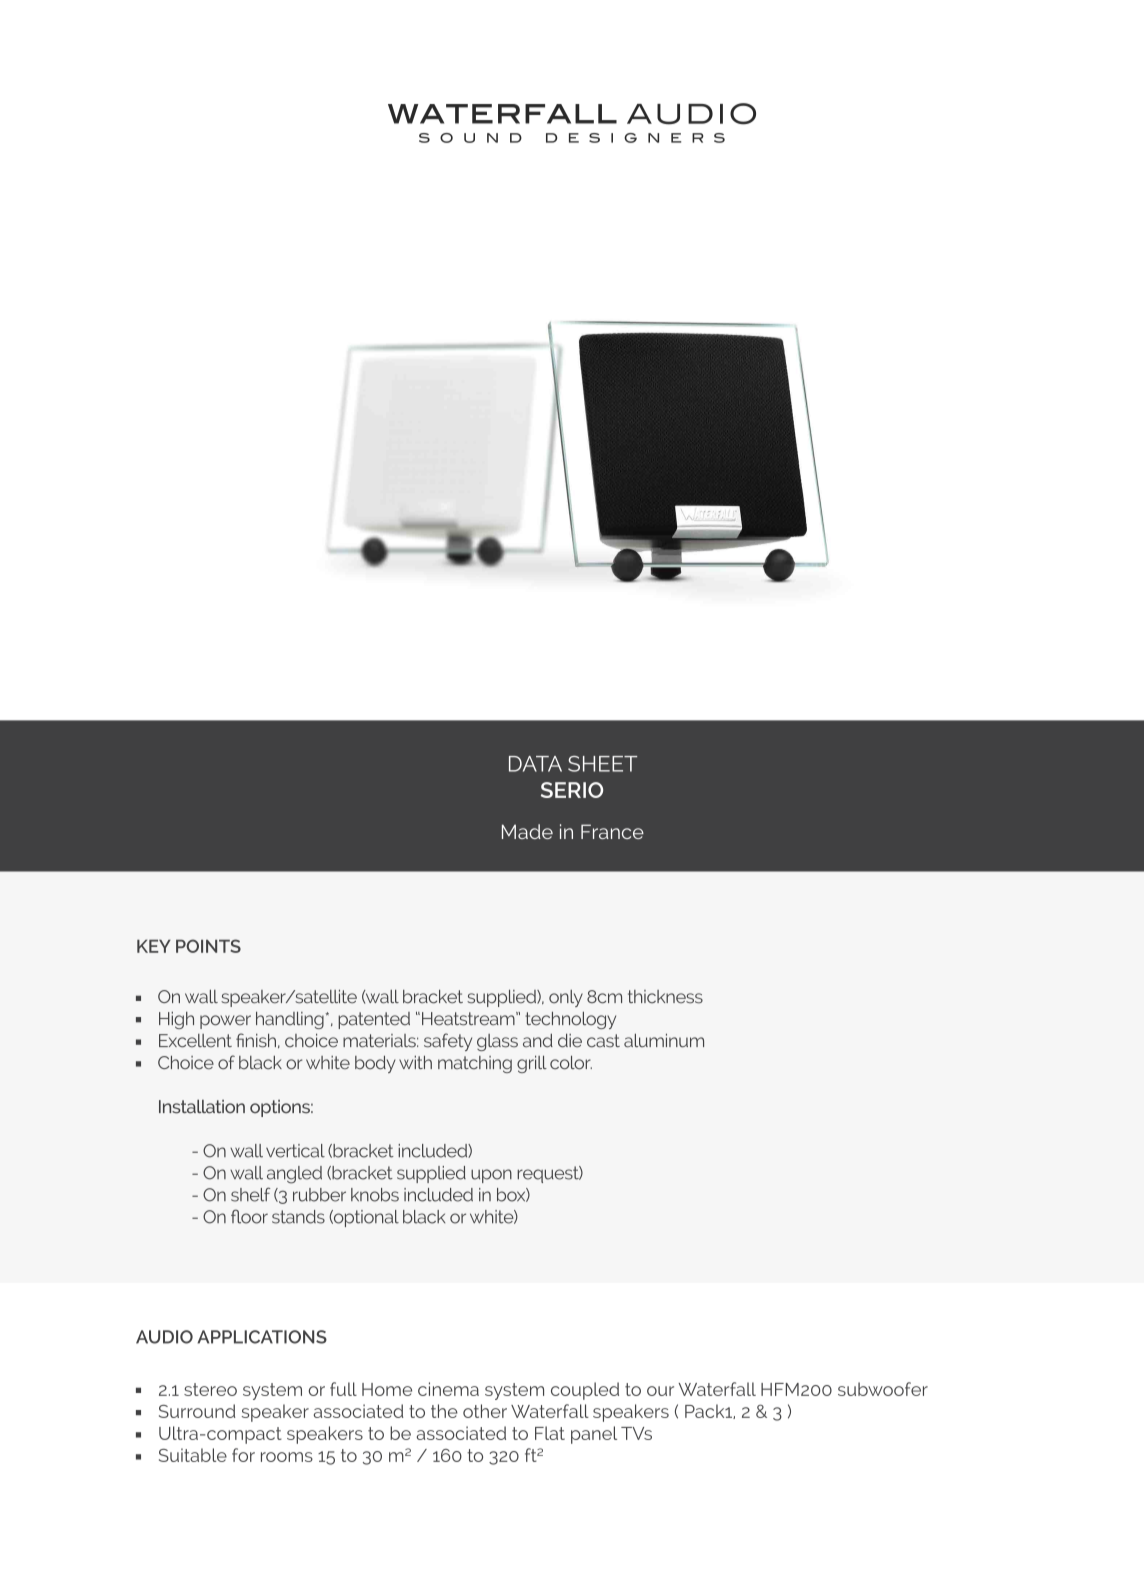 The image size is (1144, 1596). I want to click on for, so click(243, 1455).
